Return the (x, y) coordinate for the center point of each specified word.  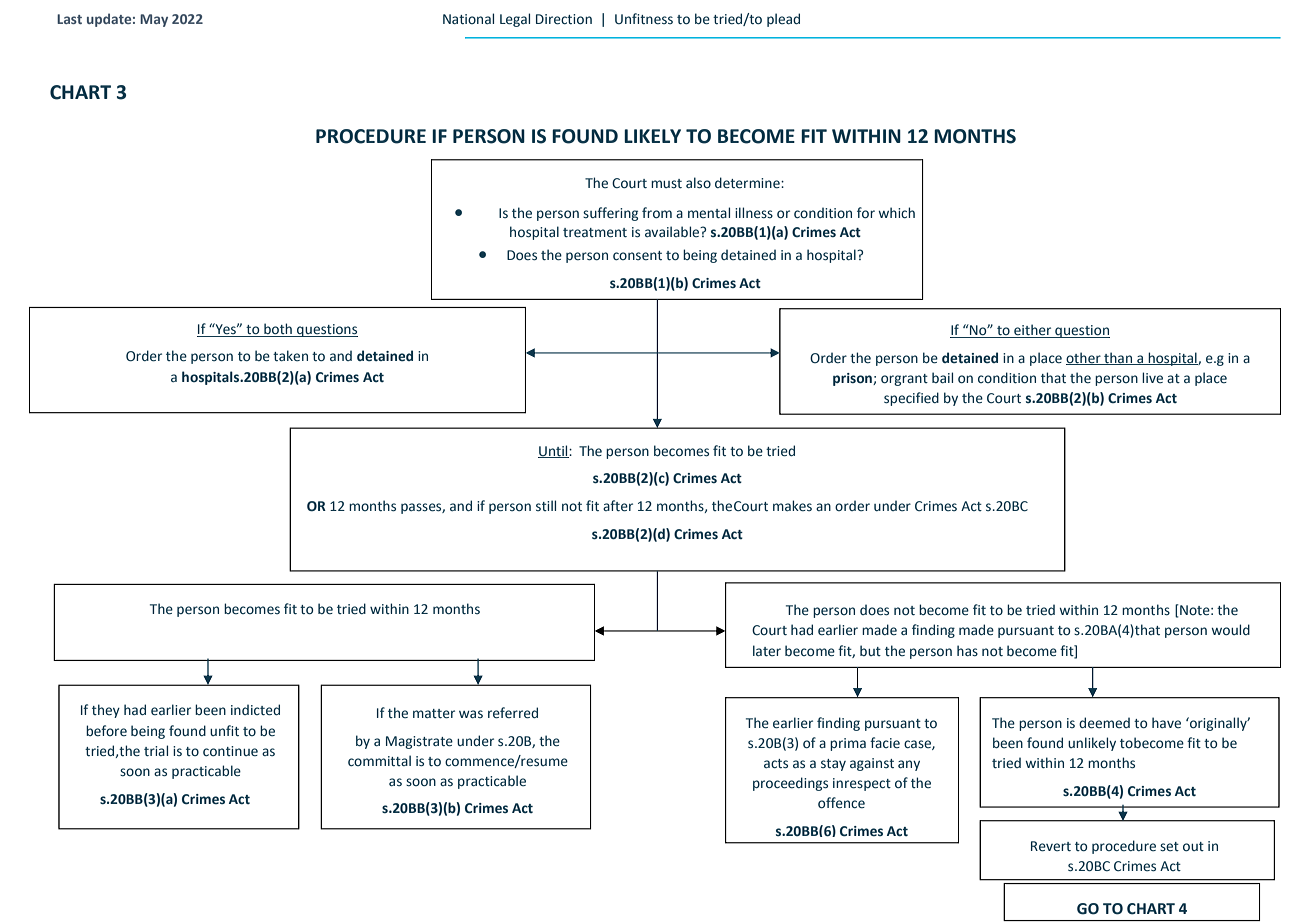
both (278, 330)
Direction (564, 19)
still (546, 505)
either (1033, 331)
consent (637, 255)
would (1230, 629)
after (618, 506)
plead (783, 20)
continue (230, 751)
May (154, 20)
